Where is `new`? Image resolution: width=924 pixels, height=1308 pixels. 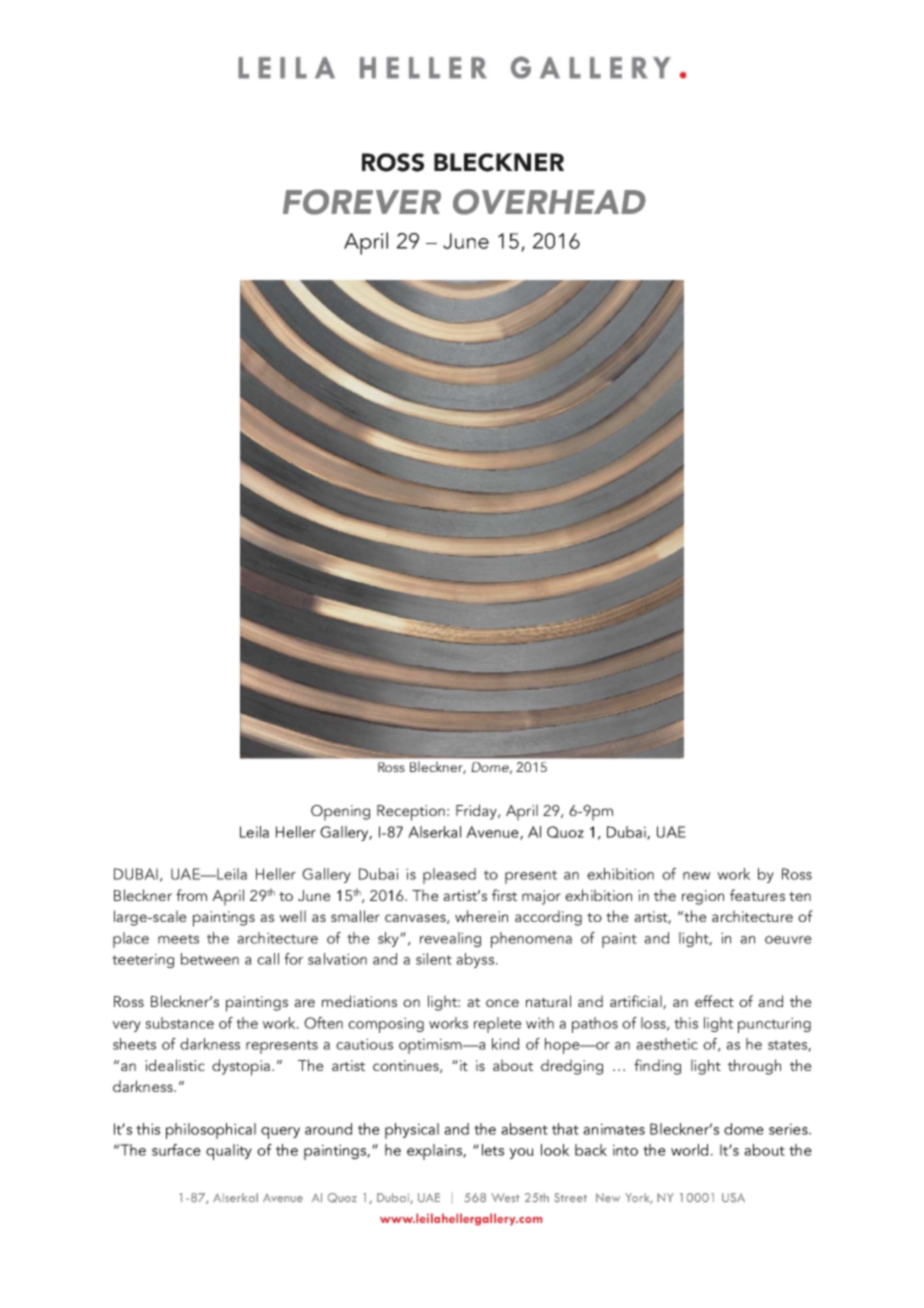 new is located at coordinates (697, 876).
